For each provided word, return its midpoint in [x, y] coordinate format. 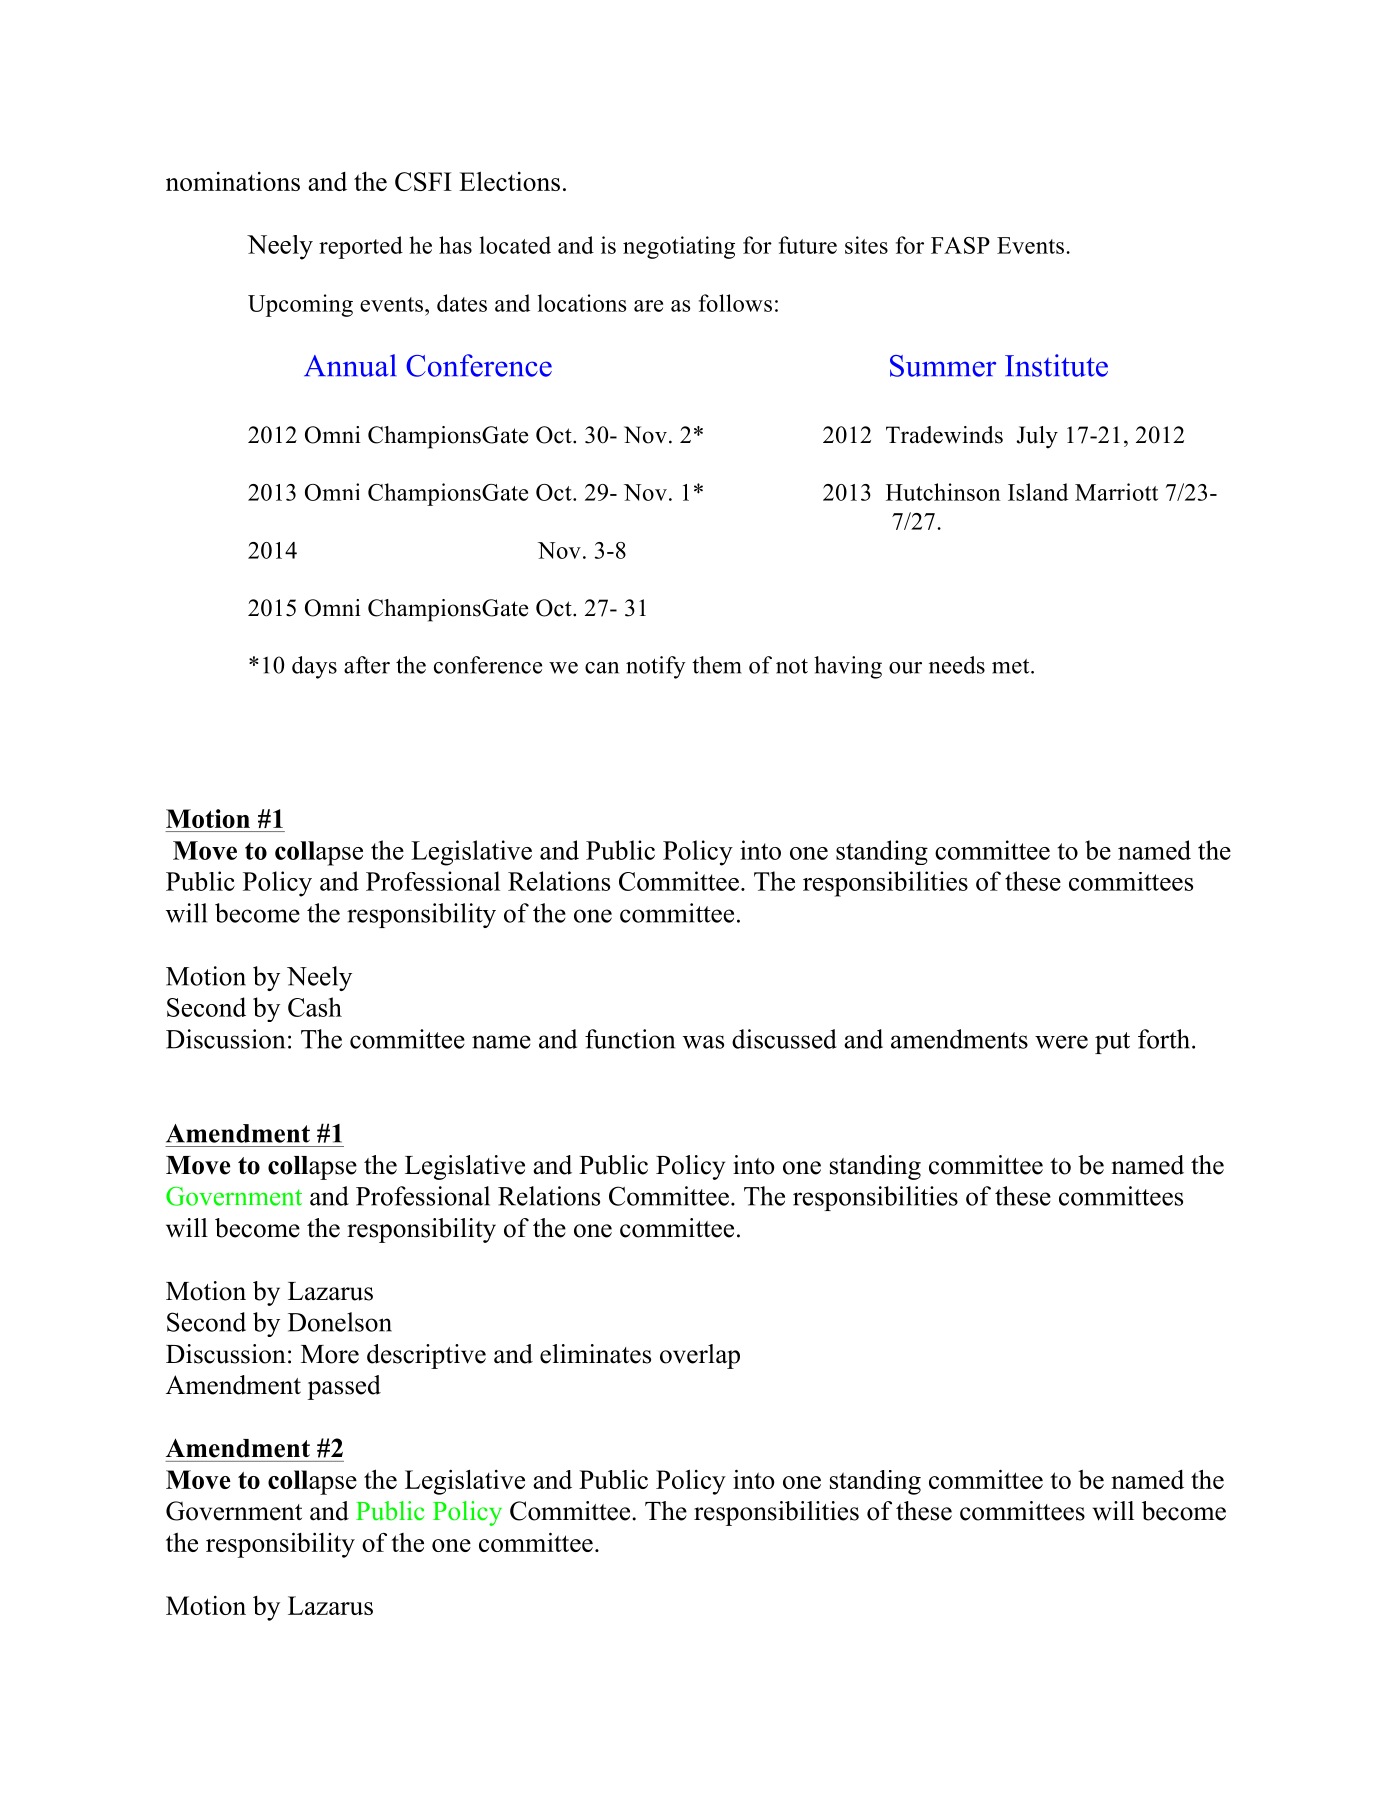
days [314, 667]
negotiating [679, 247]
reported [361, 247]
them [717, 665]
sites [866, 245]
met [1012, 666]
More [330, 1354]
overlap [700, 1356]
